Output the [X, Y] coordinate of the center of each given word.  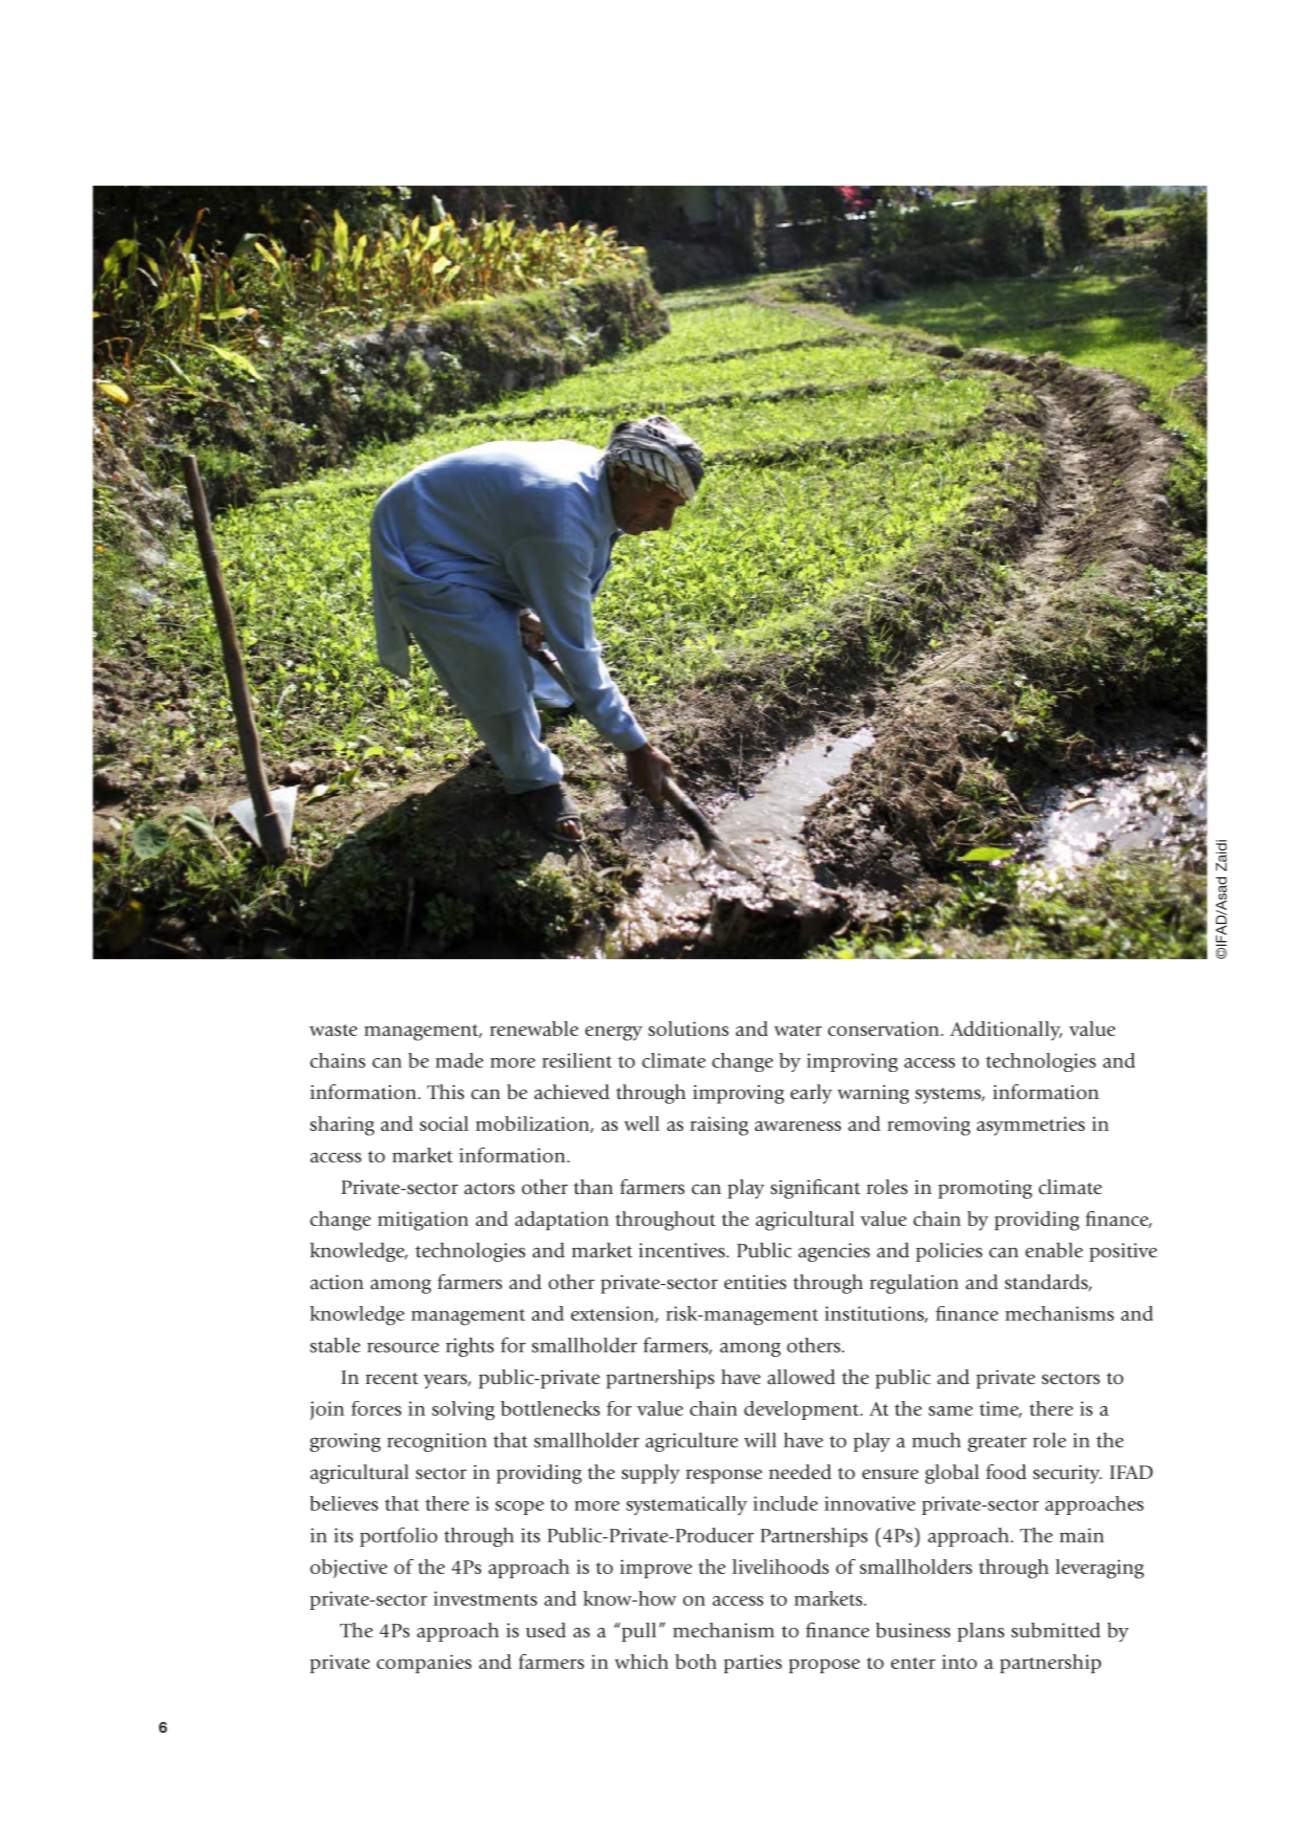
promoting [985, 1189]
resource [403, 1347]
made [459, 1060]
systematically [686, 1505]
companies [424, 1663]
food [1006, 1472]
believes [344, 1503]
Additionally [1006, 1031]
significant [815, 1189]
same [951, 1411]
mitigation [423, 1221]
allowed [801, 1377]
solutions [688, 1028]
